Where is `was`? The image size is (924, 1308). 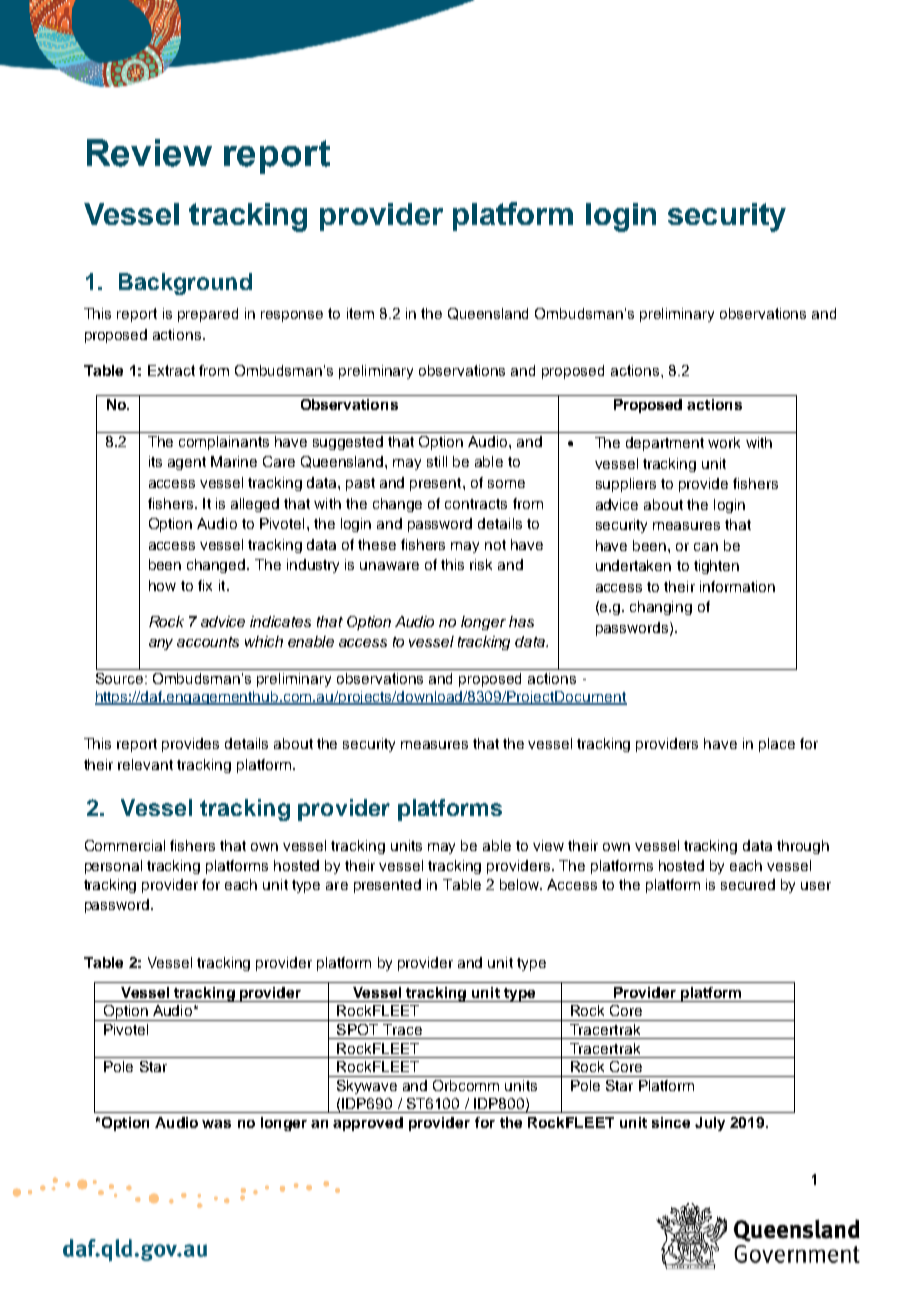 was is located at coordinates (216, 1124).
